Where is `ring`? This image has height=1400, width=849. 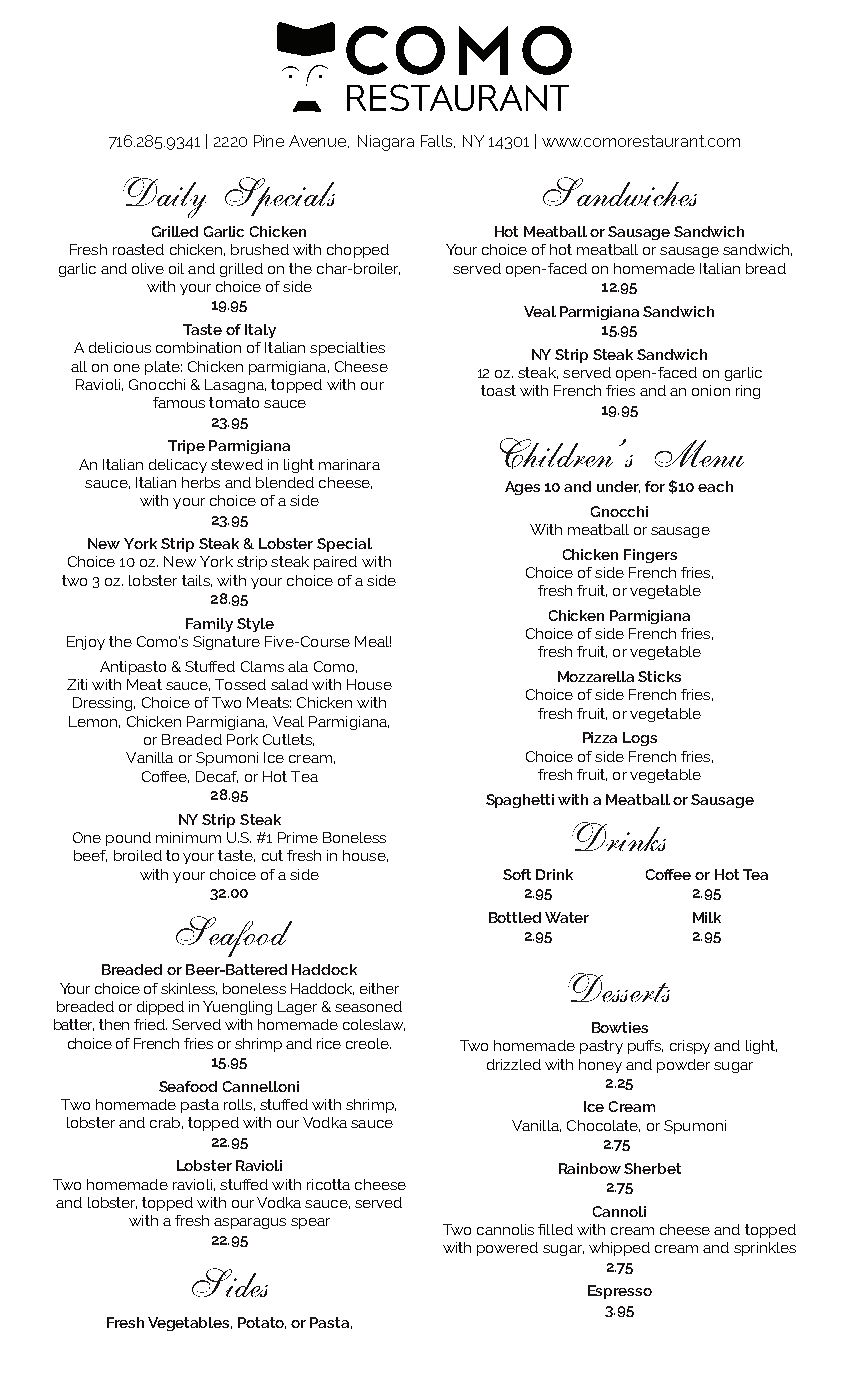 ring is located at coordinates (748, 392).
